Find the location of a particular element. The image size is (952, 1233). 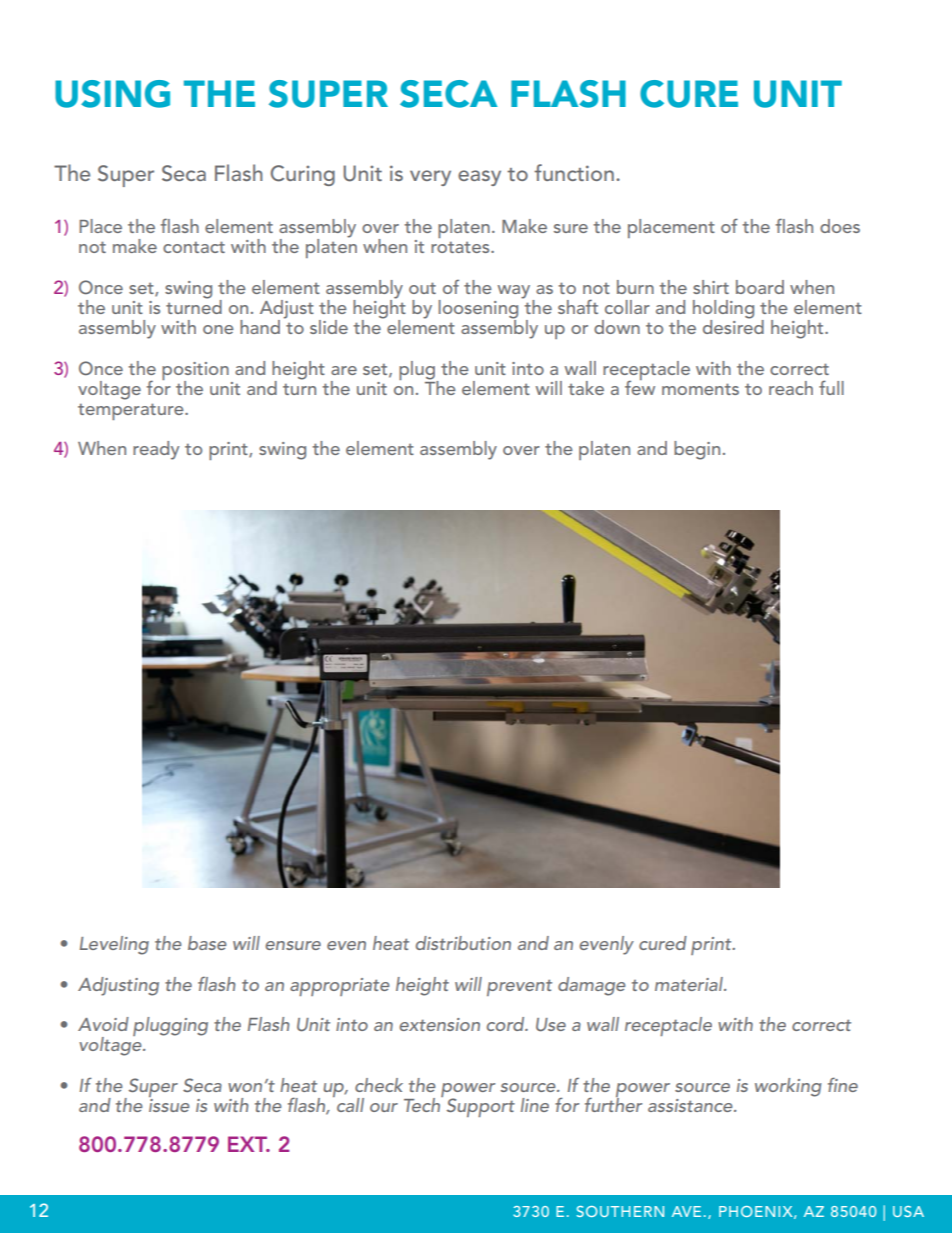

Support is located at coordinates (481, 1107).
